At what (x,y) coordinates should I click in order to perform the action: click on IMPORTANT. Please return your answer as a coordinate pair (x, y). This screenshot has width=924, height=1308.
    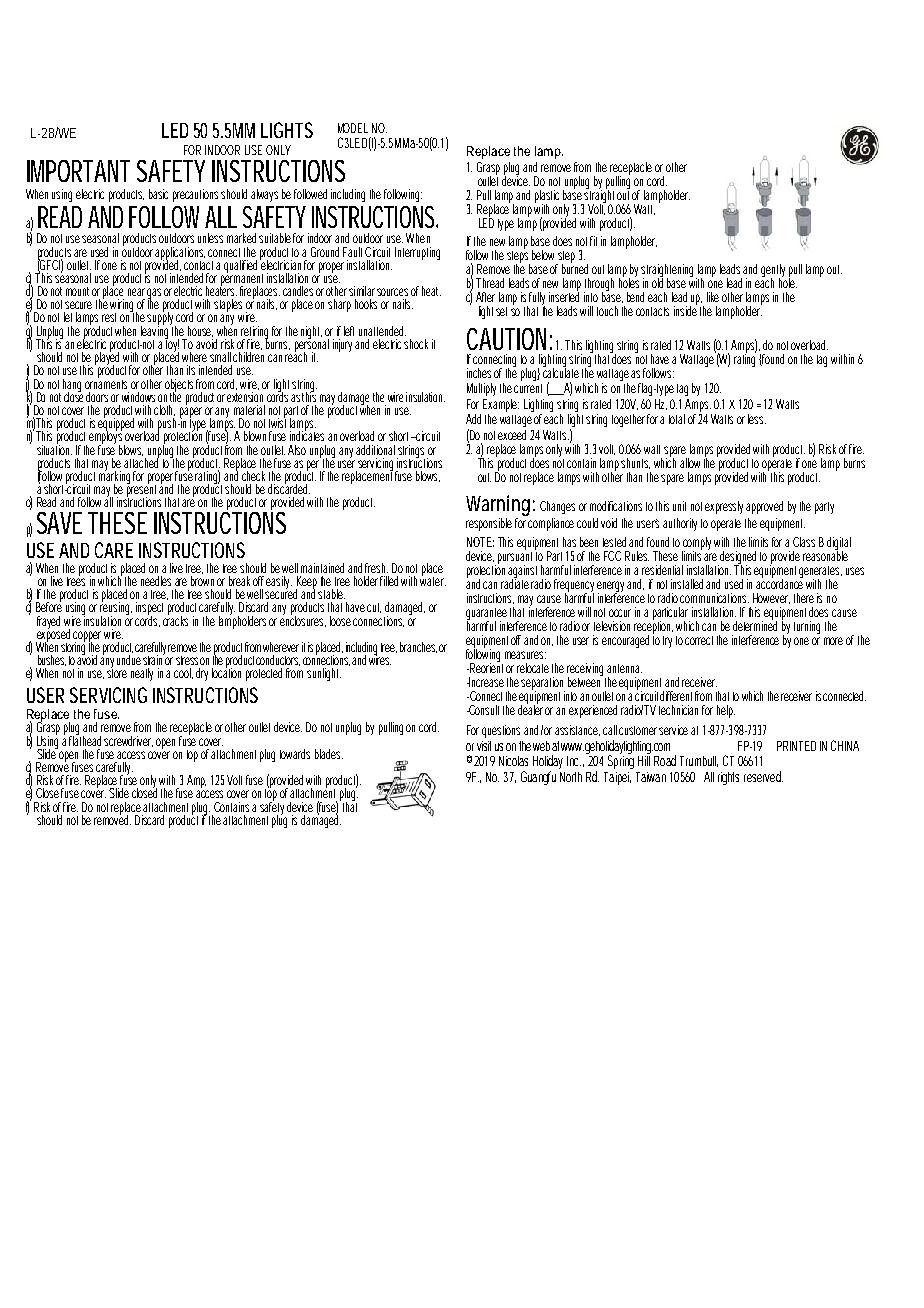
    Looking at the image, I should click on (78, 171).
